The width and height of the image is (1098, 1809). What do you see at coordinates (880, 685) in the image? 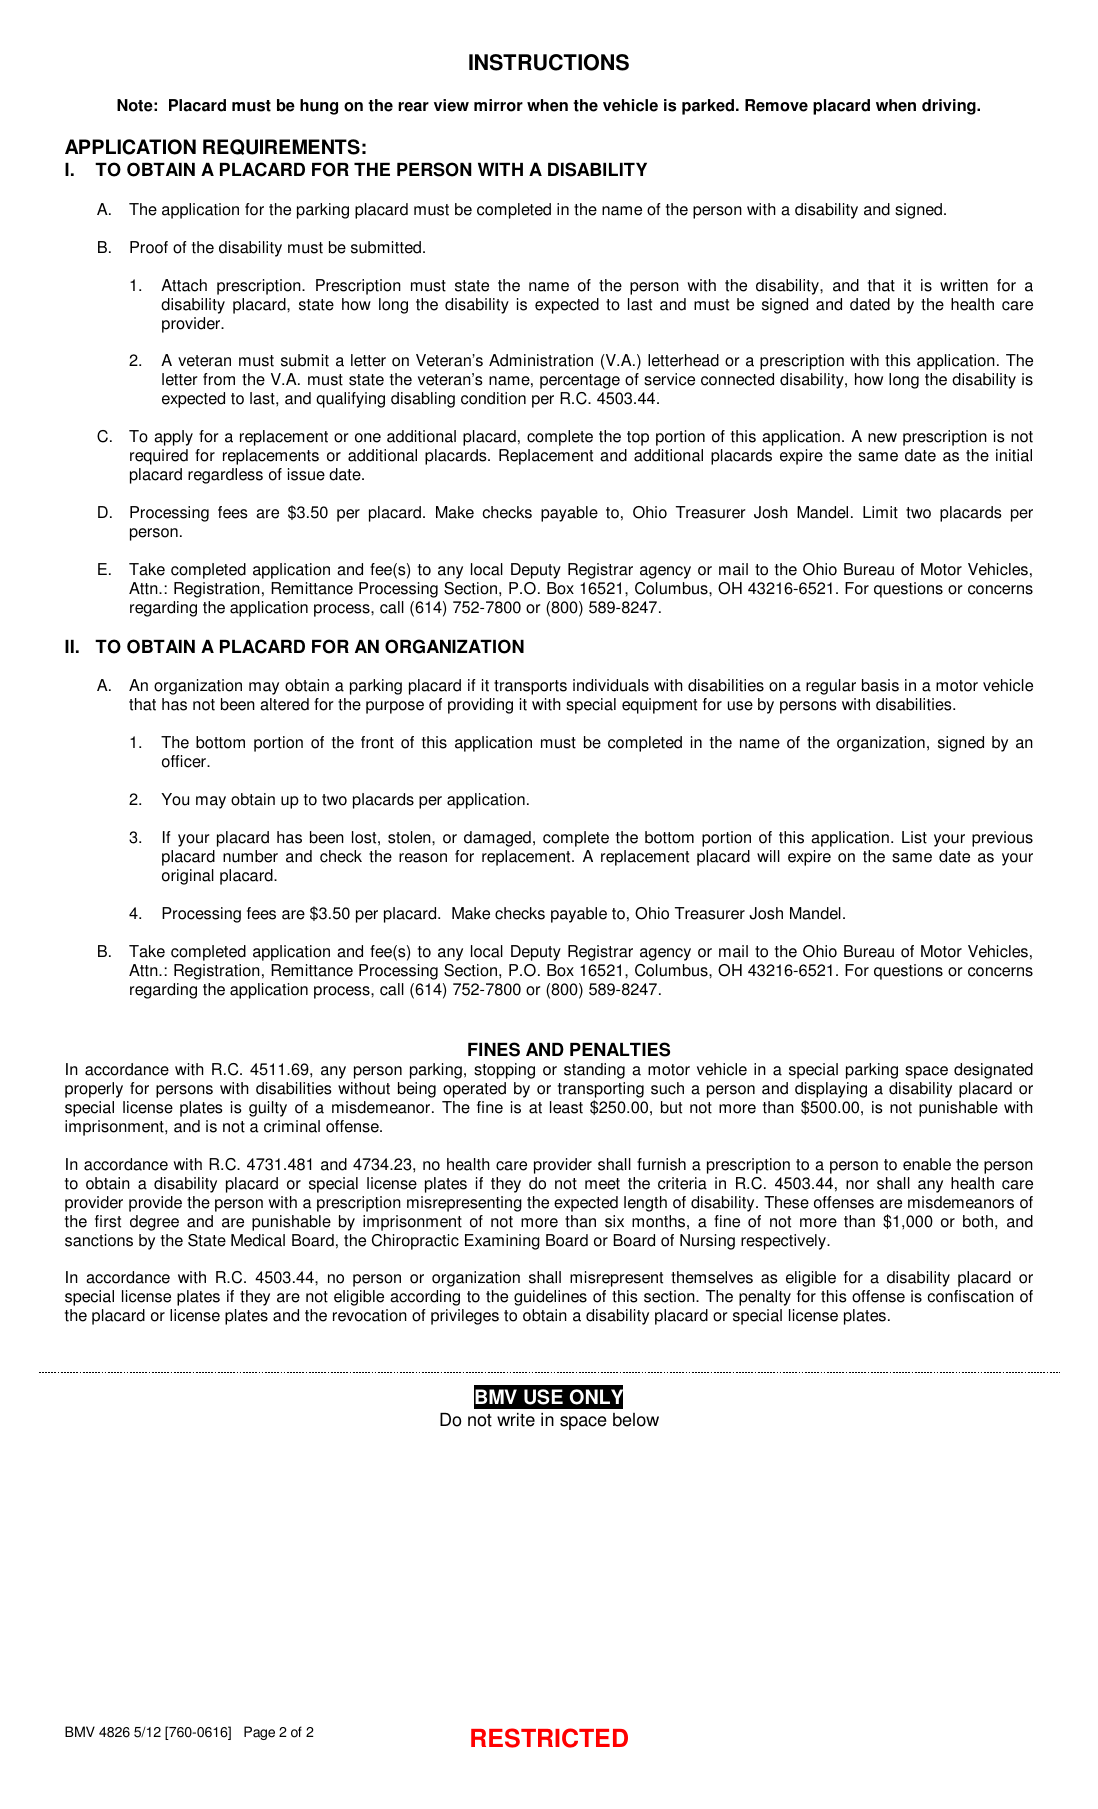
I see `basis` at bounding box center [880, 685].
